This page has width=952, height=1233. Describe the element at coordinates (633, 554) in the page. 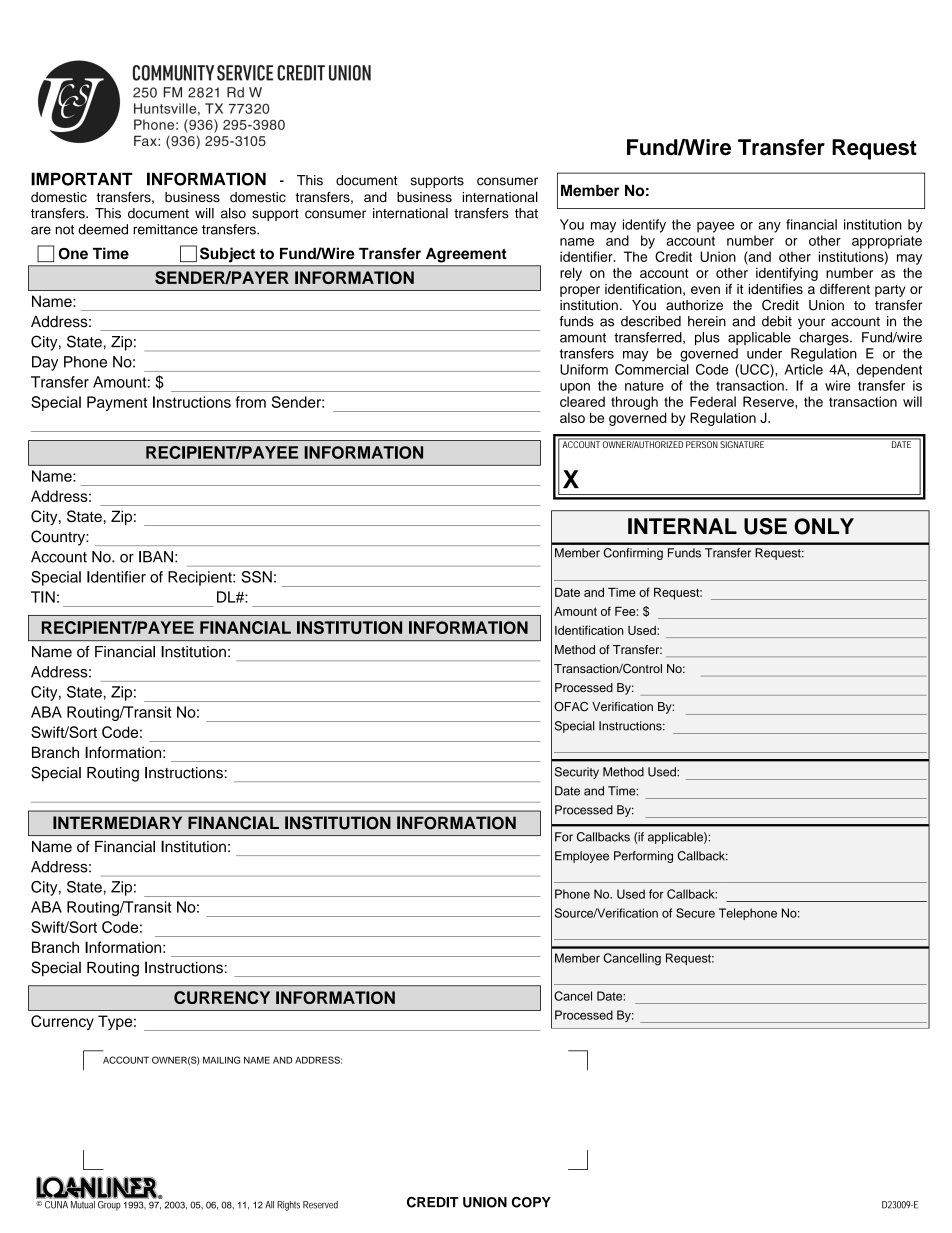

I see `Confirming` at that location.
